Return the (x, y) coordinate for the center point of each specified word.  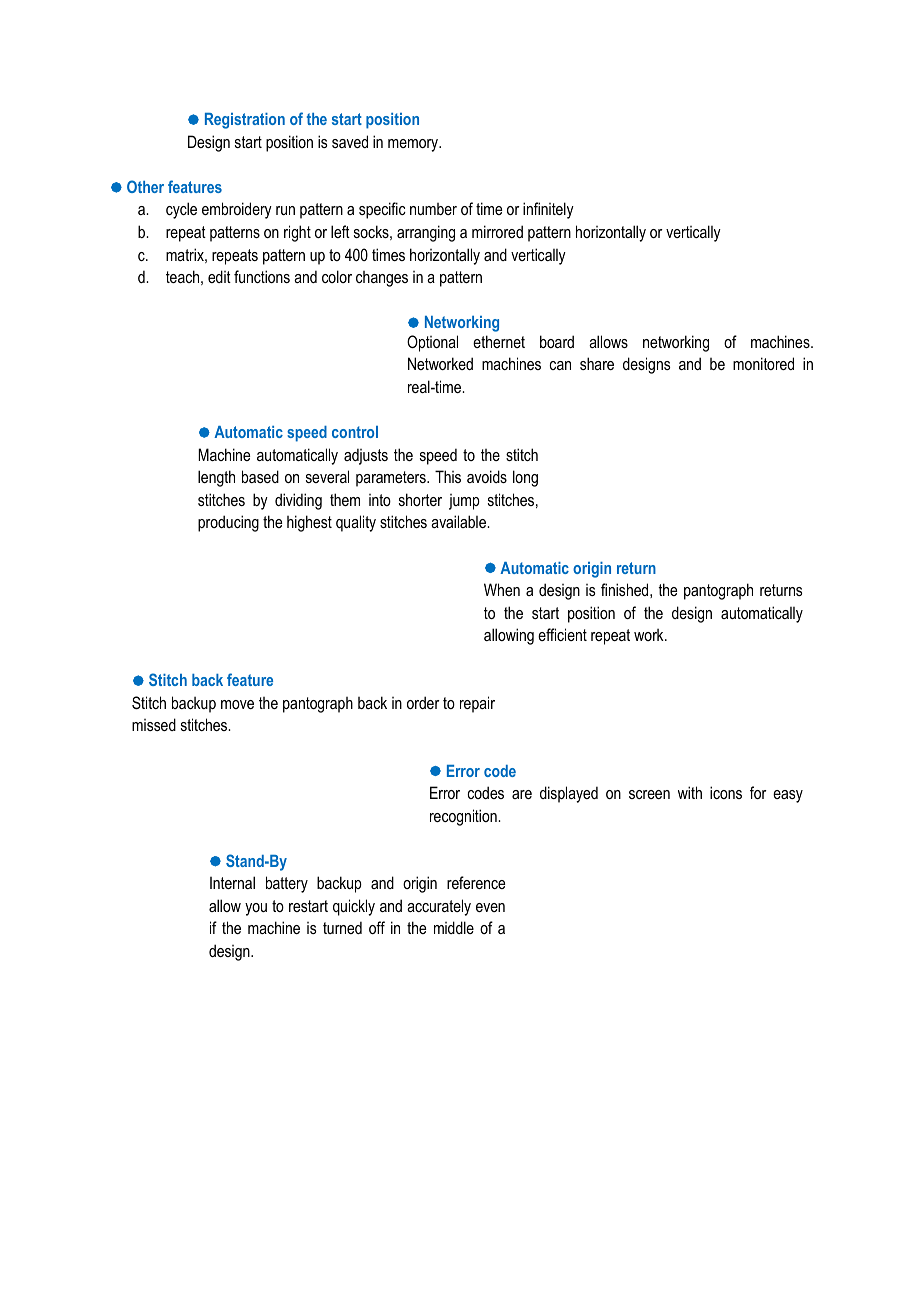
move (237, 704)
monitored (763, 363)
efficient (562, 634)
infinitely (548, 210)
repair (477, 704)
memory (414, 145)
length (216, 478)
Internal (232, 882)
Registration (245, 121)
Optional (432, 343)
